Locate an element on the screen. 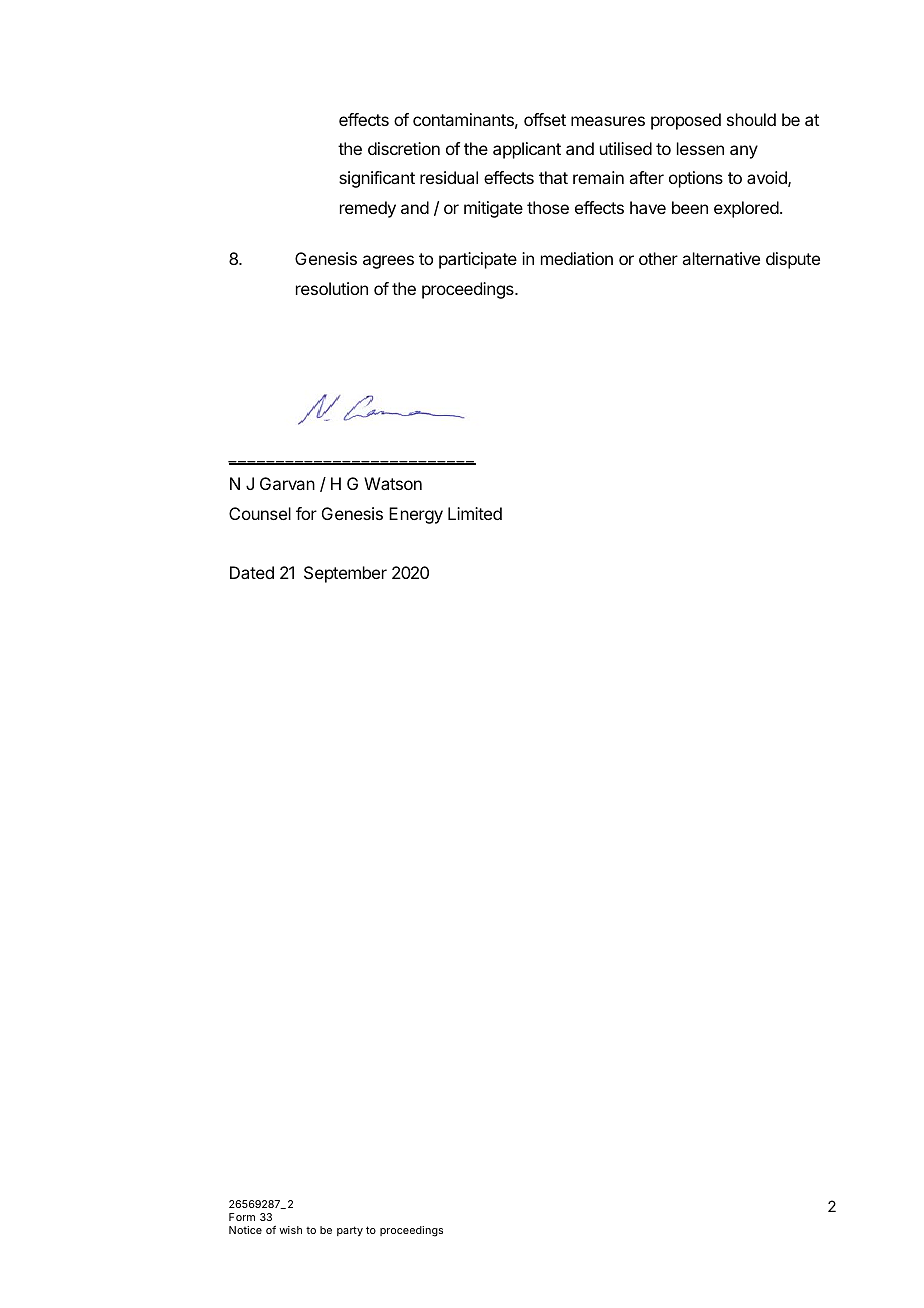 This screenshot has height=1308, width=924. Energy is located at coordinates (416, 515).
